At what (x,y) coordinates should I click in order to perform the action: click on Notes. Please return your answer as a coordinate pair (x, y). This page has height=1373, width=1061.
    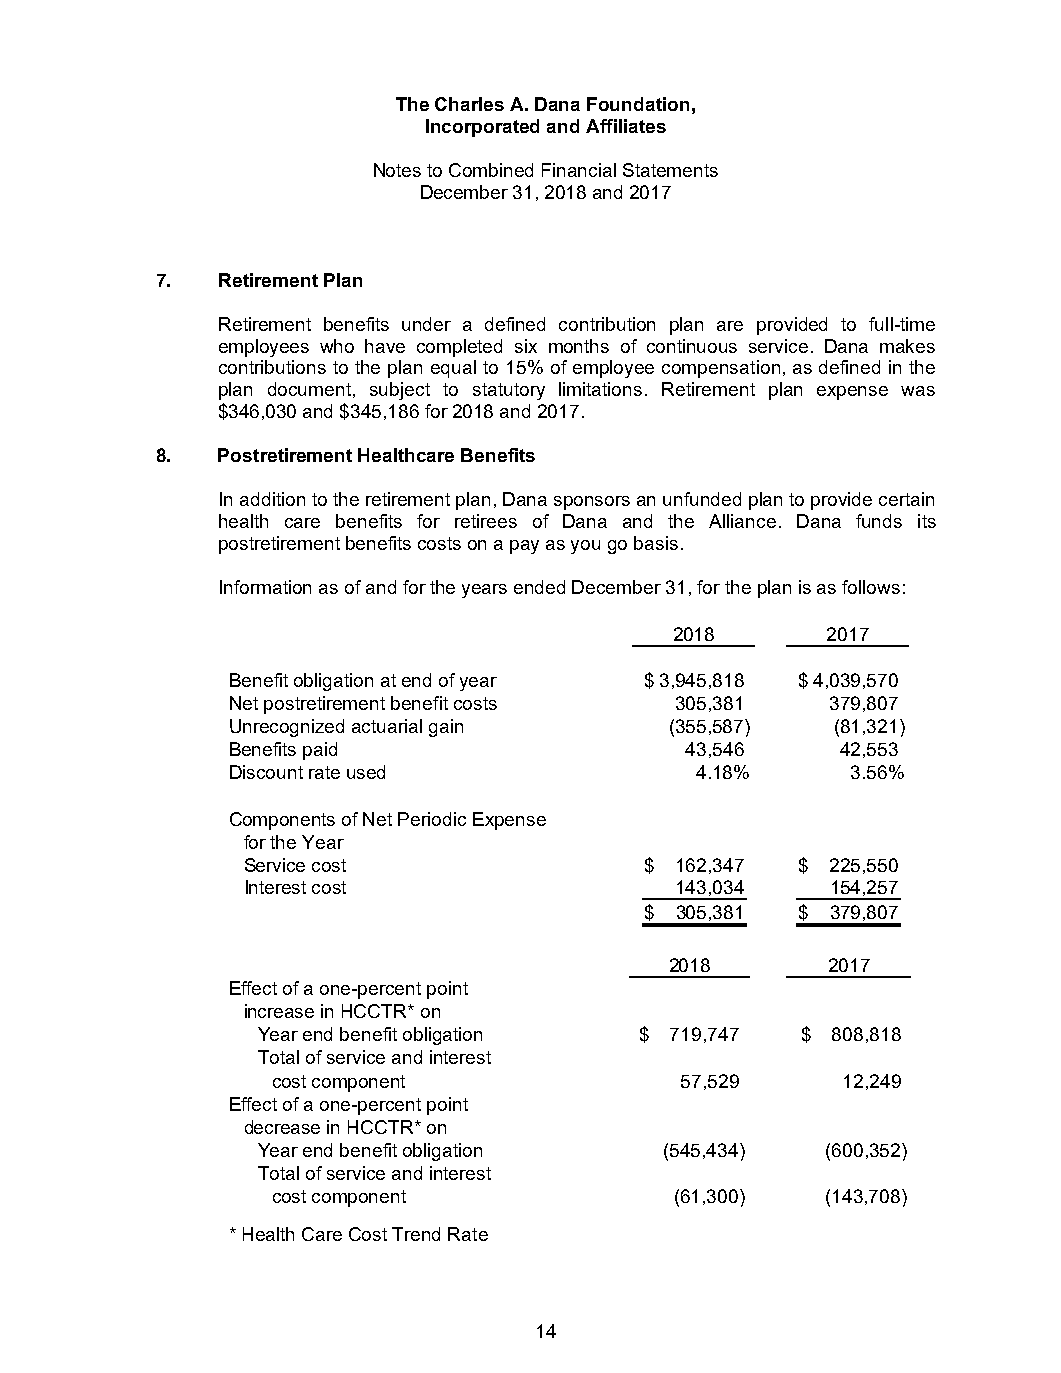
    Looking at the image, I should click on (397, 170).
